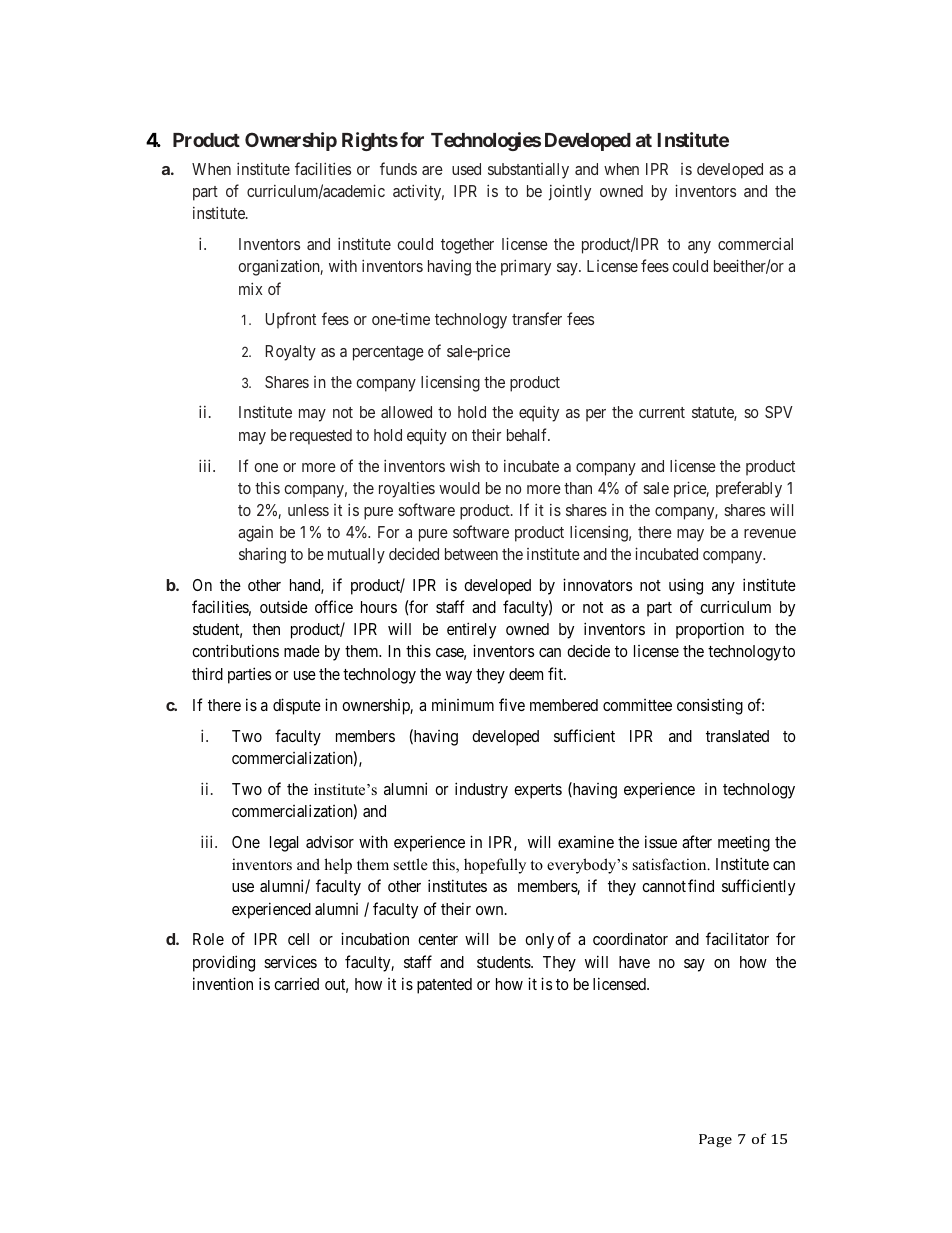  What do you see at coordinates (662, 412) in the image?
I see `current` at bounding box center [662, 412].
